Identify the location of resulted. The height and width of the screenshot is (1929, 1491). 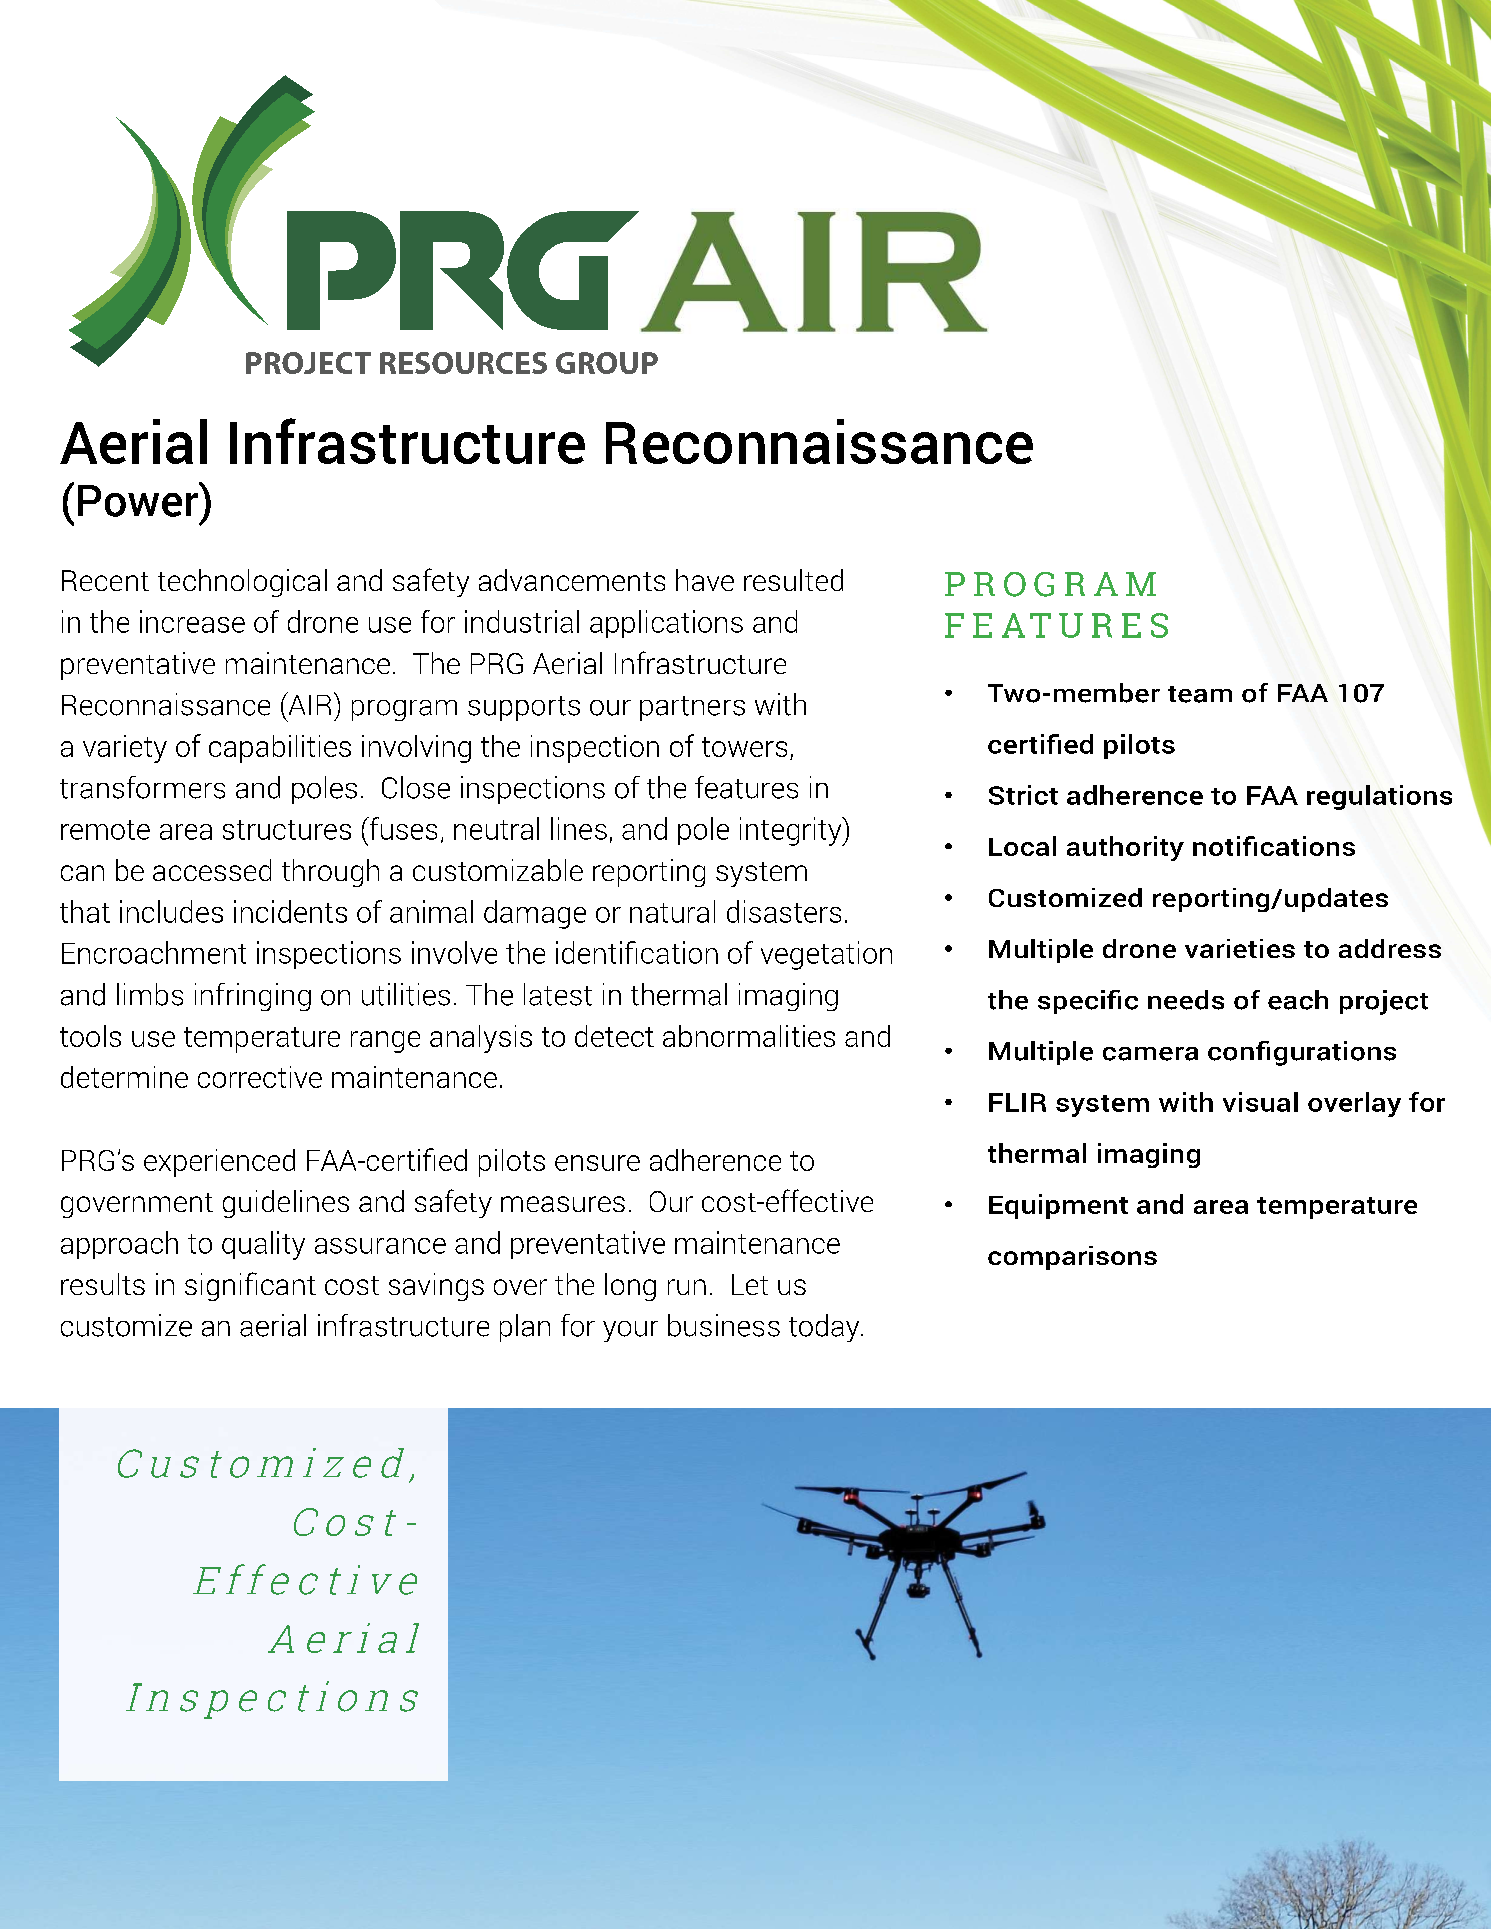
(793, 580).
